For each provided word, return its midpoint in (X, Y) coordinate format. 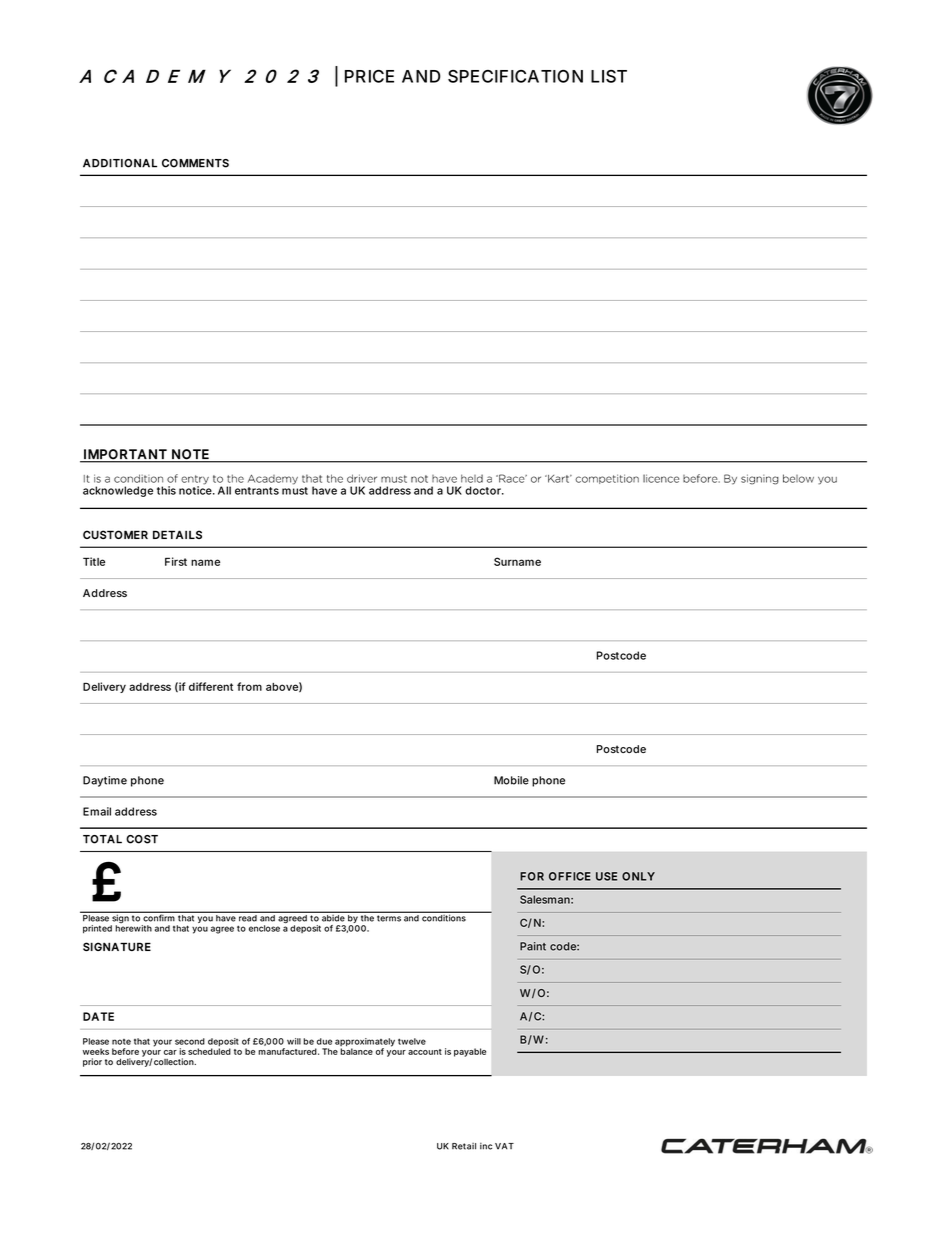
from (249, 686)
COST (142, 839)
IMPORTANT (125, 454)
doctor (484, 490)
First (176, 561)
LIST (609, 76)
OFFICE (570, 876)
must (295, 491)
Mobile (511, 780)
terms (389, 918)
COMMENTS (195, 163)
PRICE (369, 76)
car (170, 1052)
